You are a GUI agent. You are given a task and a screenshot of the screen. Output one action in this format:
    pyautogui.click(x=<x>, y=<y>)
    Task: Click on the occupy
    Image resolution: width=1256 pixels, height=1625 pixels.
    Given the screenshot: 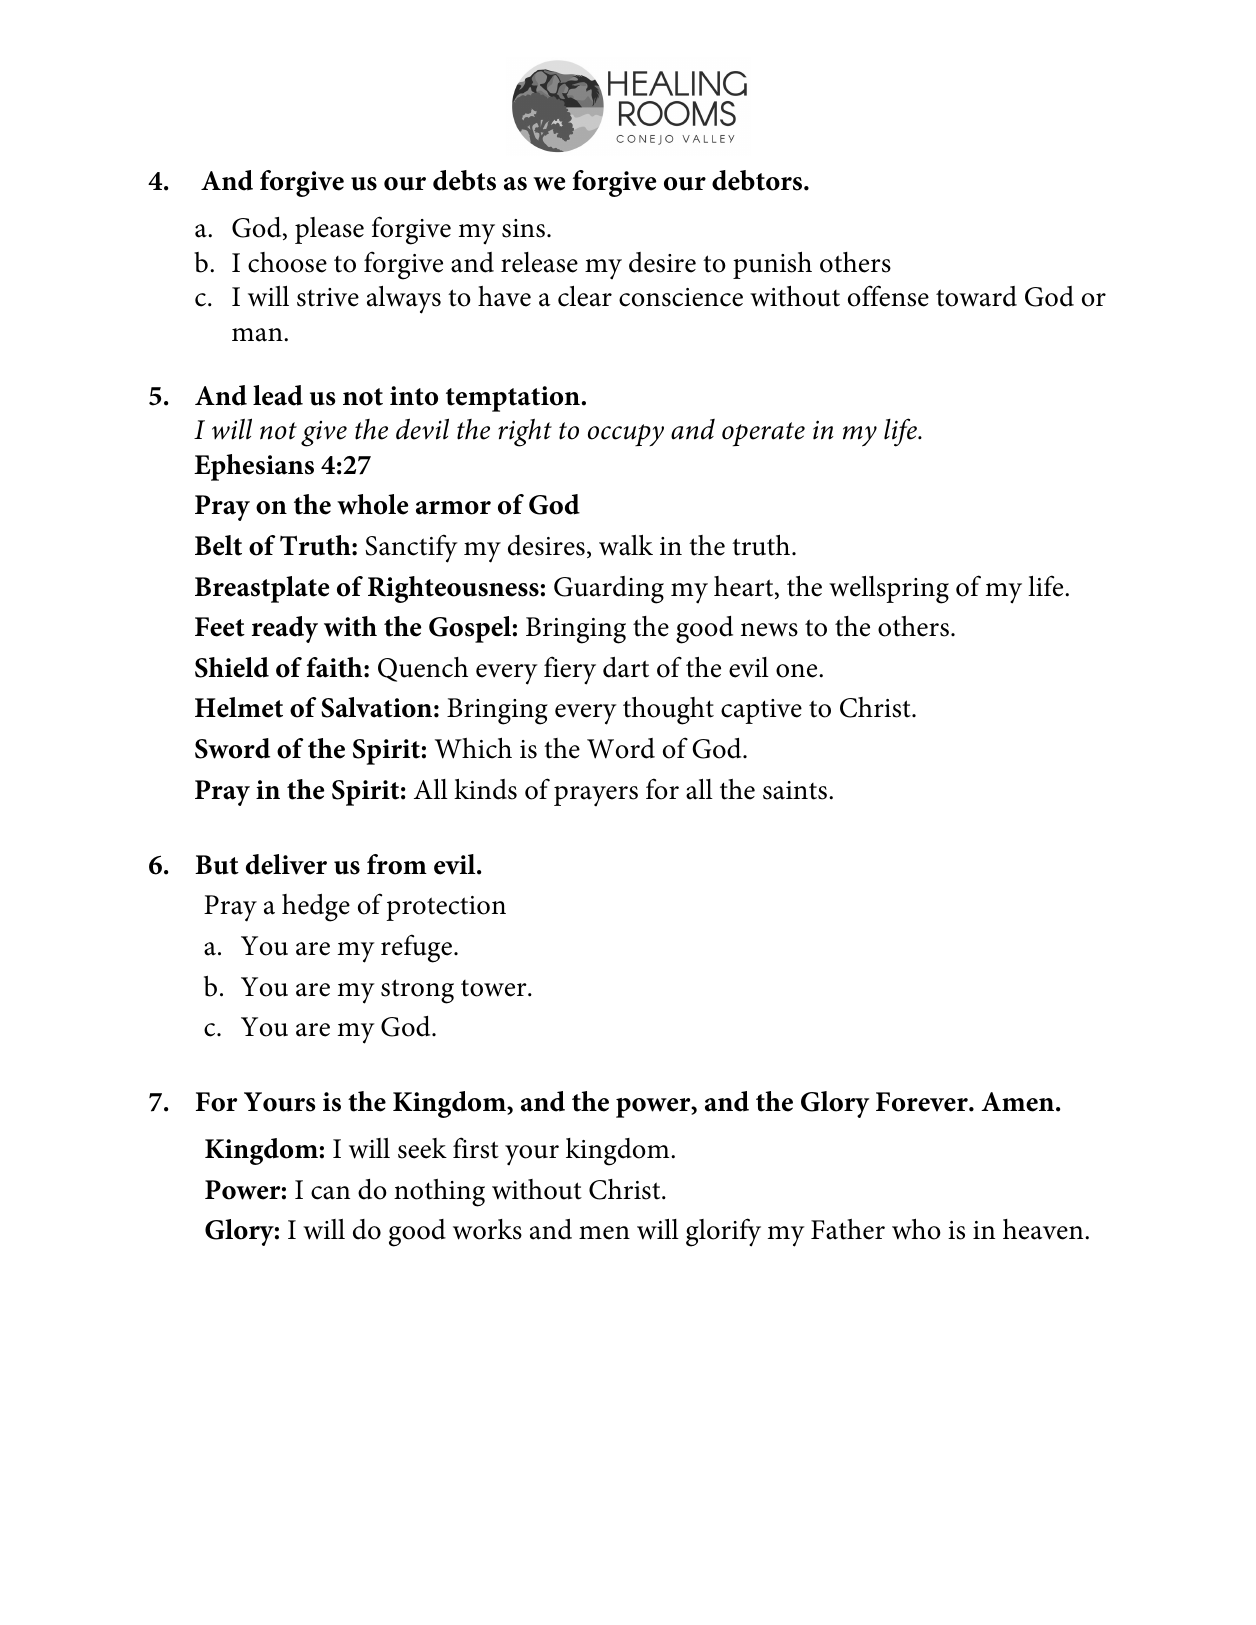 What is the action you would take?
    pyautogui.click(x=626, y=435)
